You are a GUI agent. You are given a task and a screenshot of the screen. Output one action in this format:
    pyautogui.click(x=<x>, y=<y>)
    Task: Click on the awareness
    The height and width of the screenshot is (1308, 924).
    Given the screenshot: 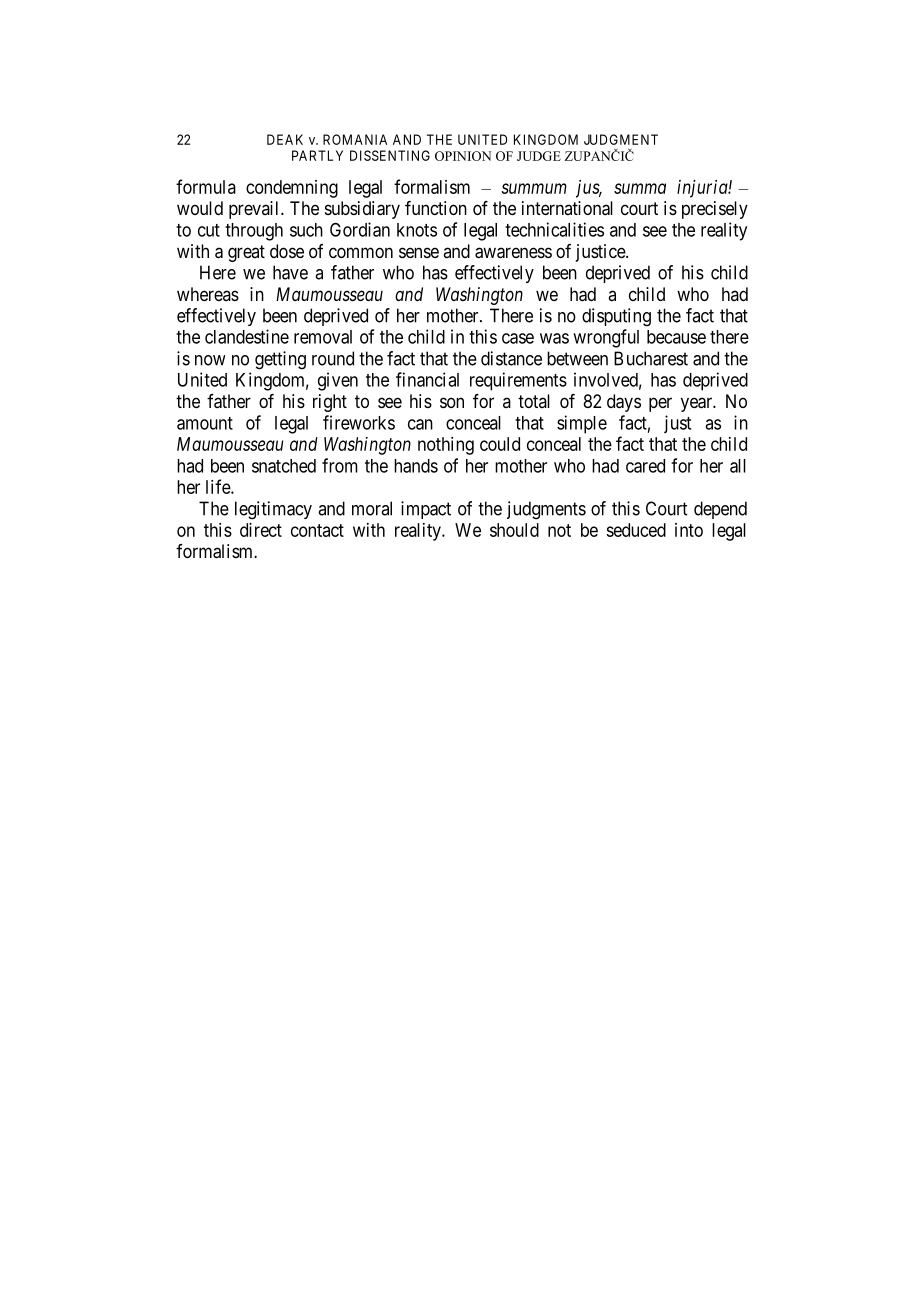 What is the action you would take?
    pyautogui.click(x=513, y=253)
